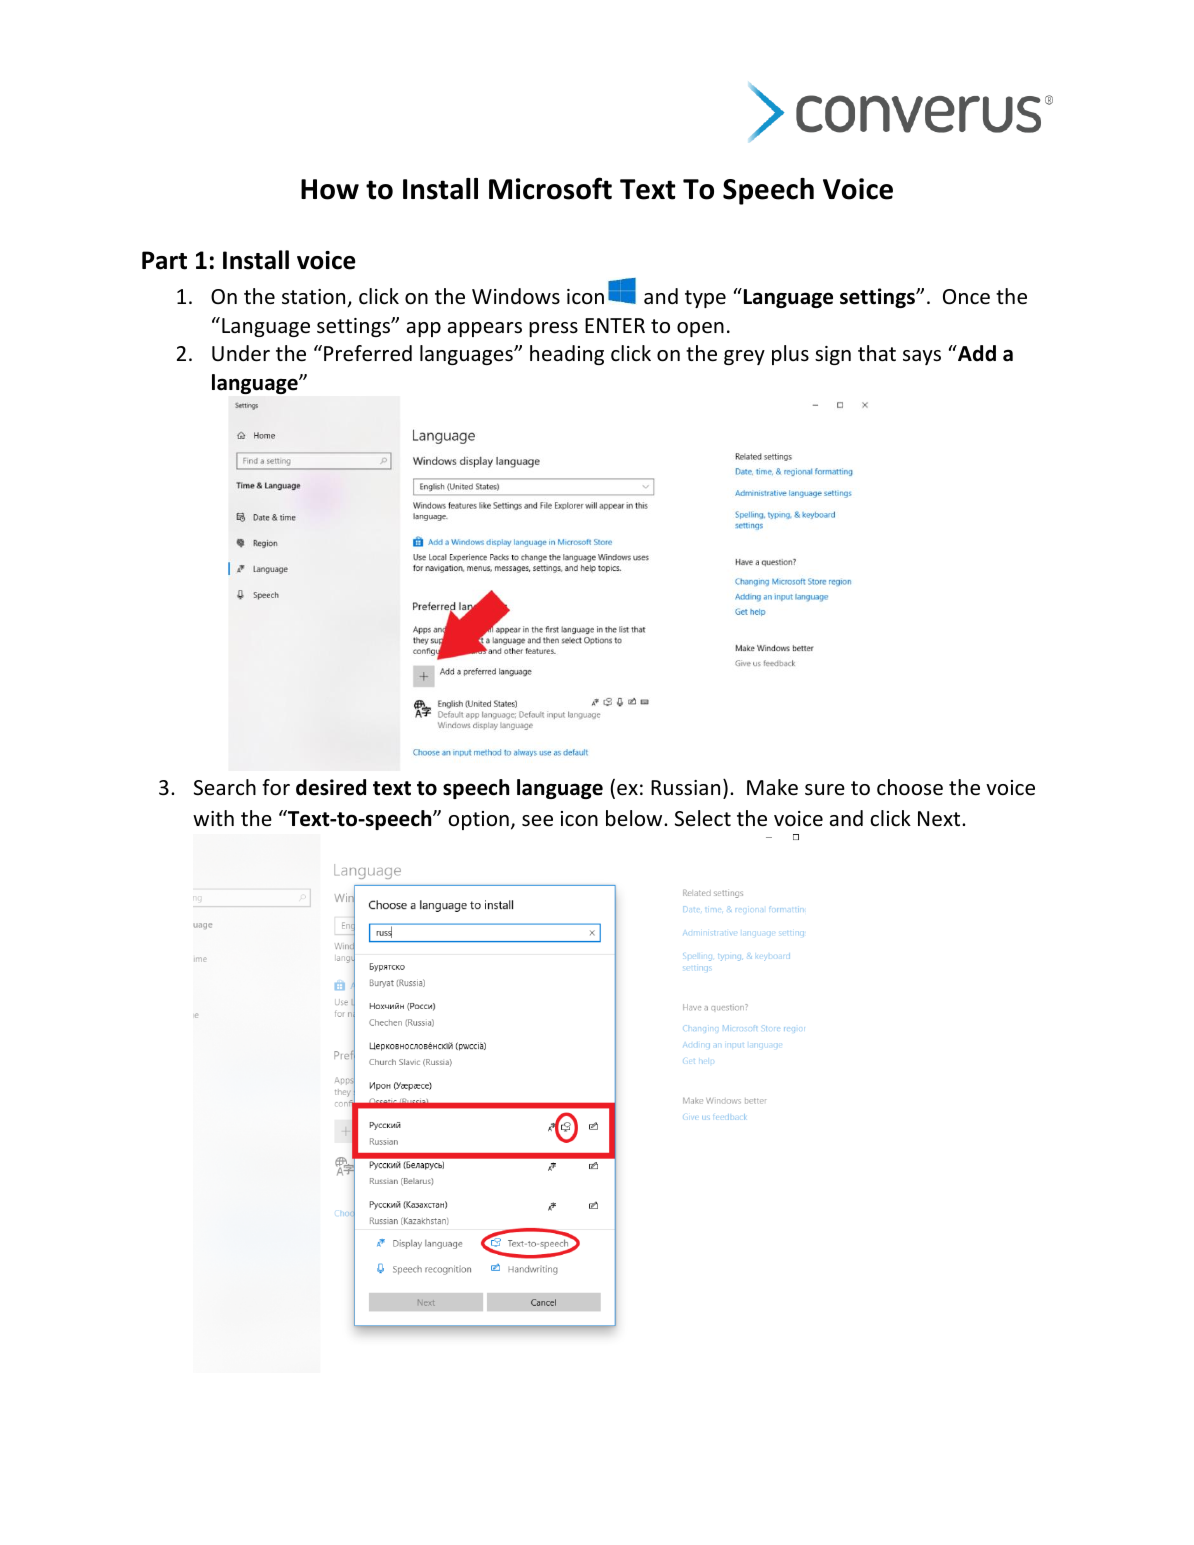 Image resolution: width=1194 pixels, height=1545 pixels. I want to click on for, so click(276, 787).
